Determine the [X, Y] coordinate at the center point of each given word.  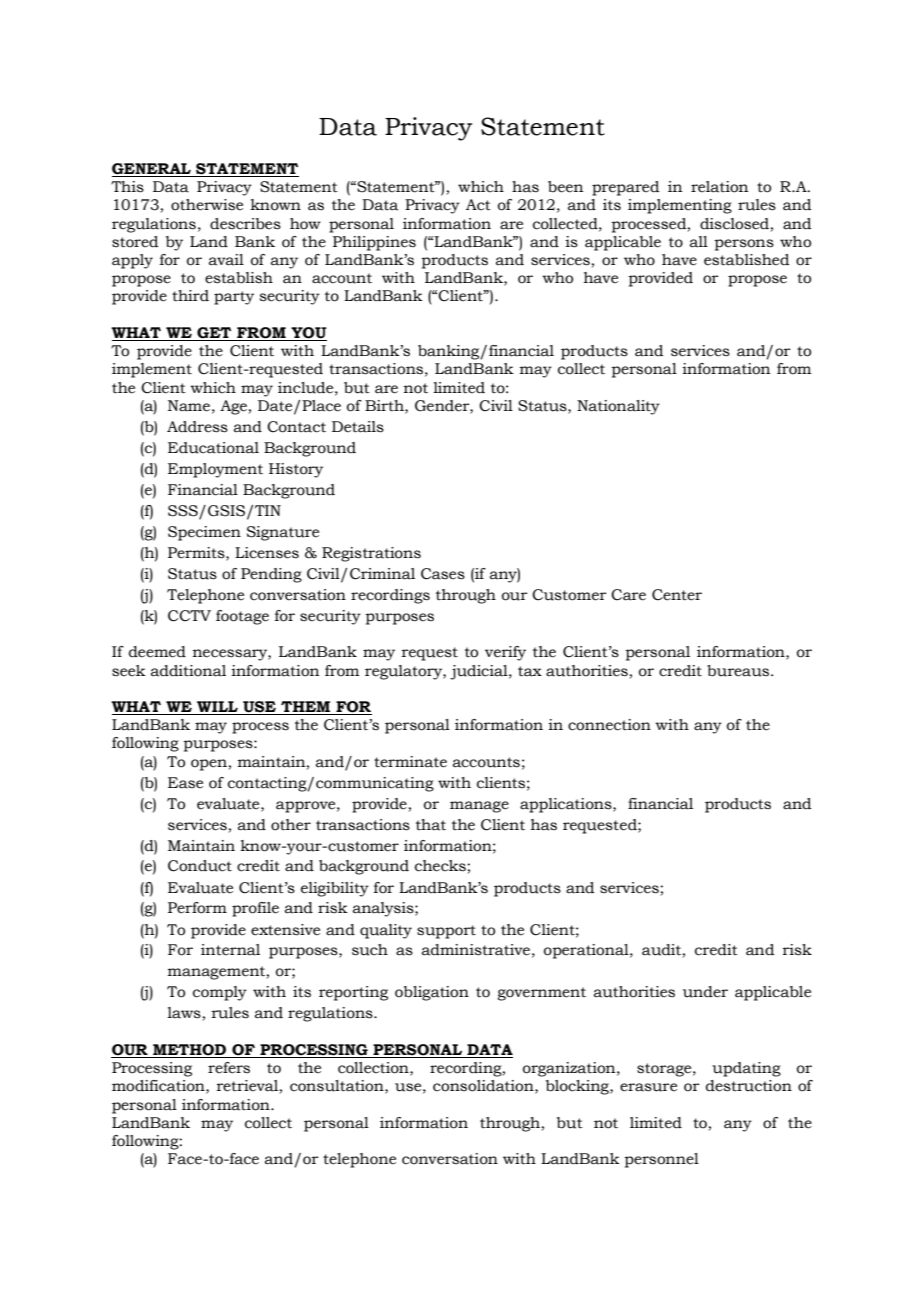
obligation [432, 993]
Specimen [204, 533]
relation [719, 187]
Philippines [374, 243]
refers [229, 1068]
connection [609, 725]
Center [677, 595]
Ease [185, 783]
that [431, 825]
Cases [443, 574]
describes [245, 224]
